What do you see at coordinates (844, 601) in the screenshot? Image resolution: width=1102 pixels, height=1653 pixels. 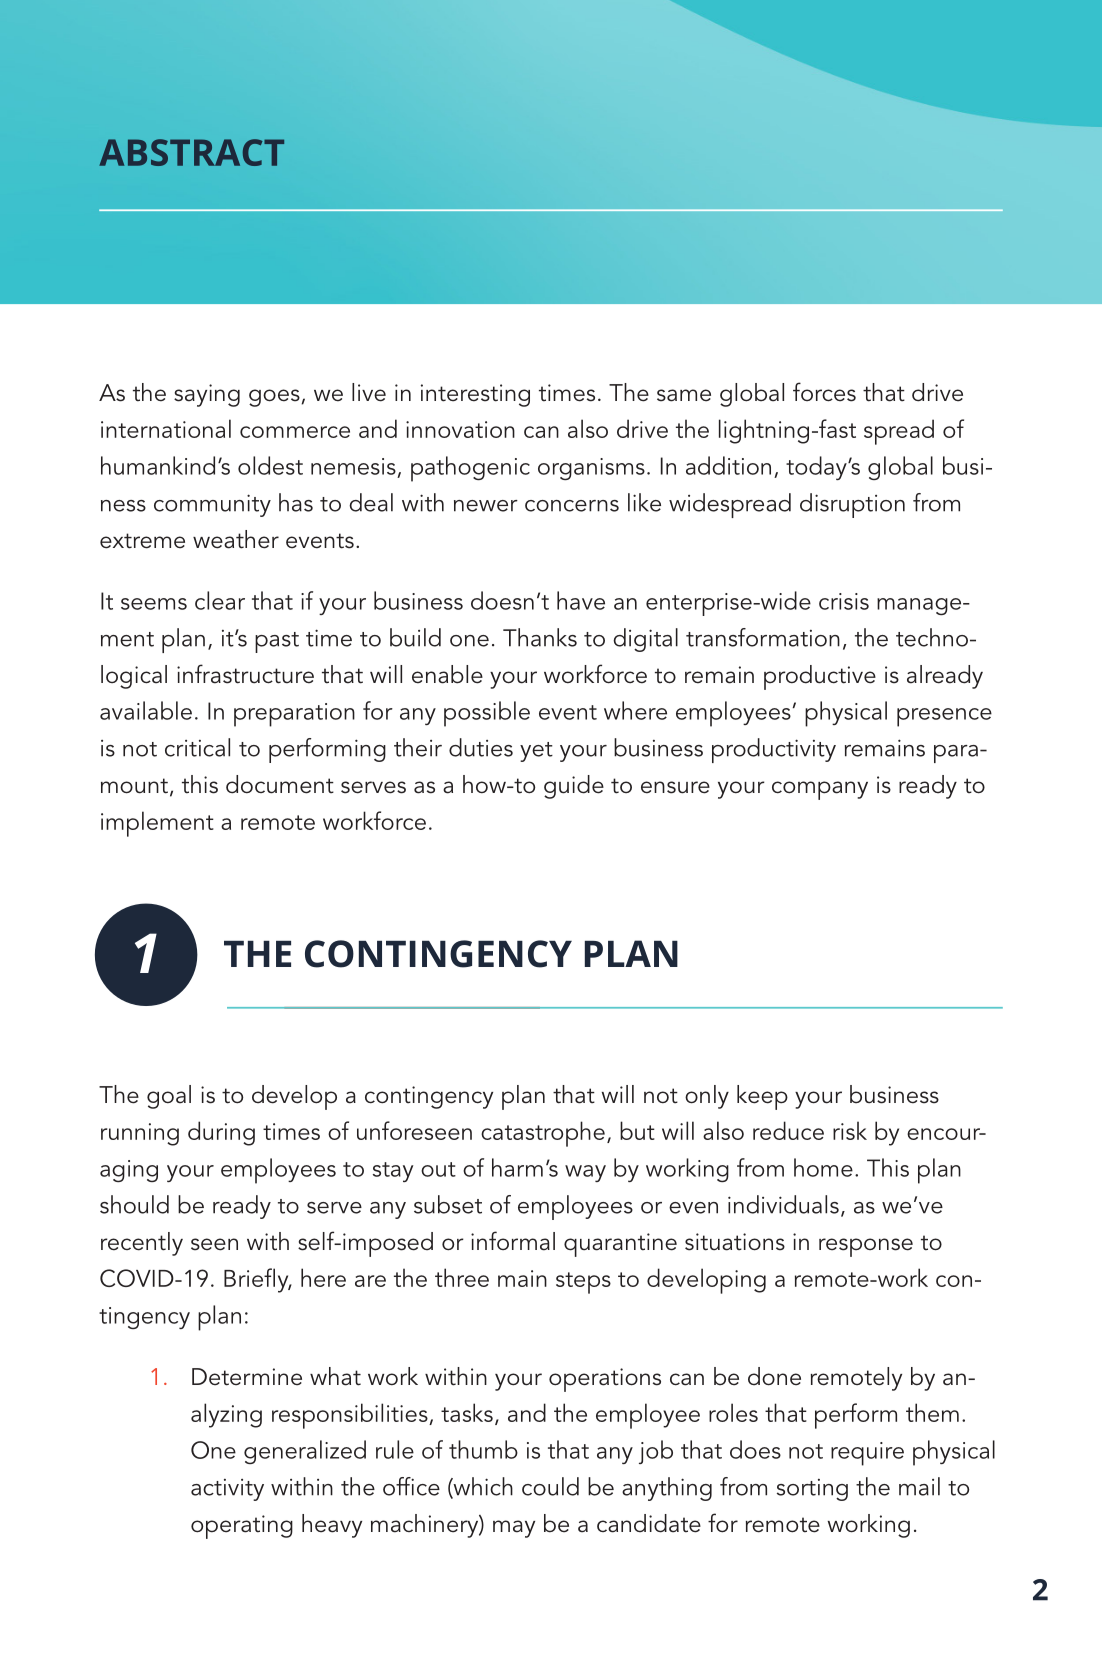 I see `crisis` at bounding box center [844, 601].
